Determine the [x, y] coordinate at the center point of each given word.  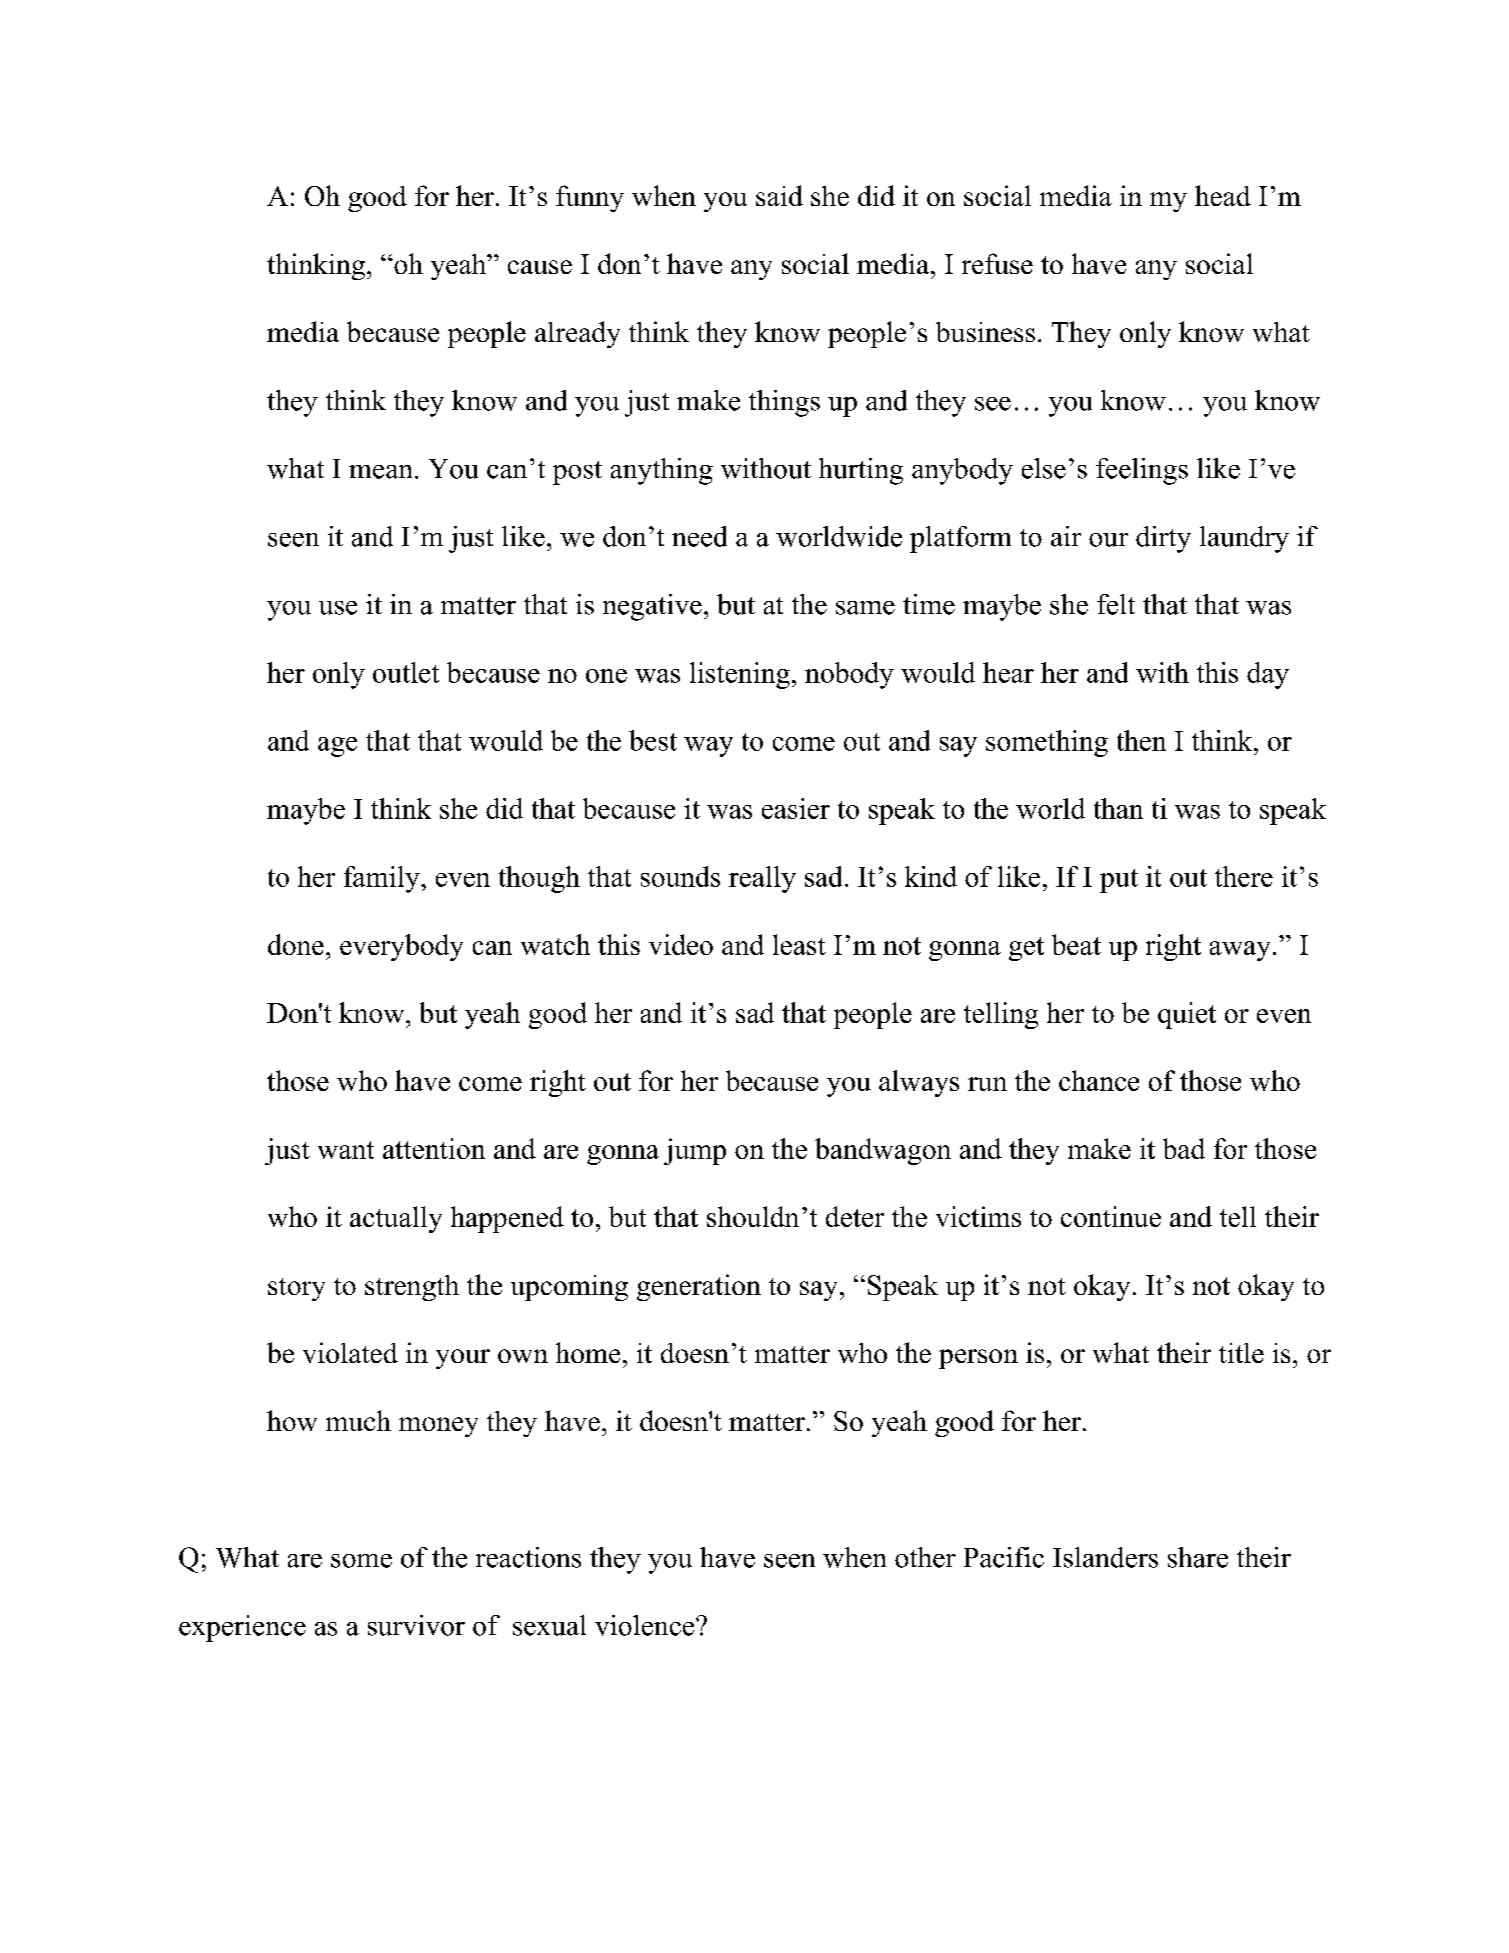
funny [590, 198]
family [383, 879]
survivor [416, 1625]
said [779, 195]
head [1223, 195]
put [1119, 881]
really [762, 879]
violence [646, 1625]
